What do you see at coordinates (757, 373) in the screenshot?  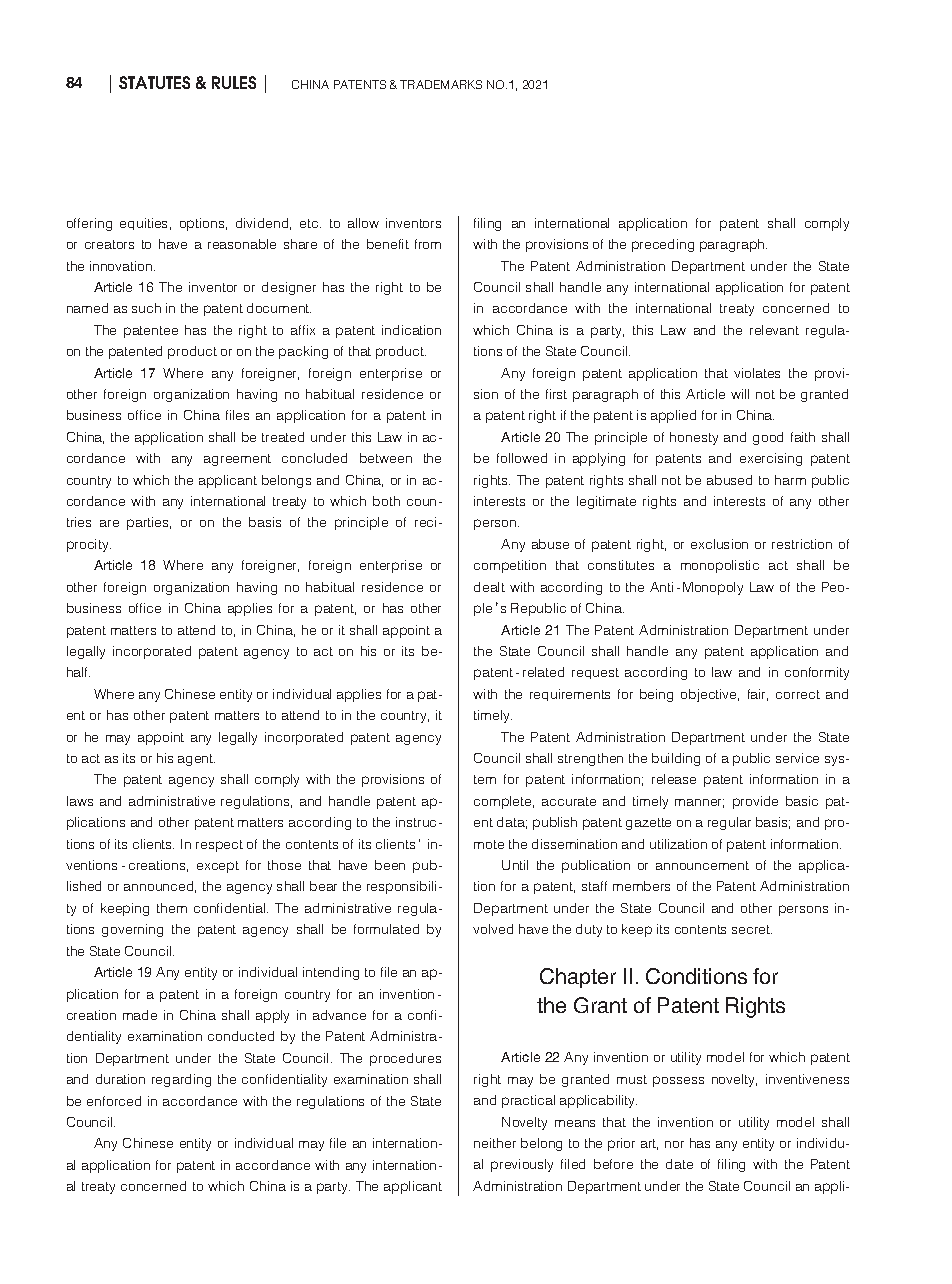 I see `violates` at bounding box center [757, 373].
